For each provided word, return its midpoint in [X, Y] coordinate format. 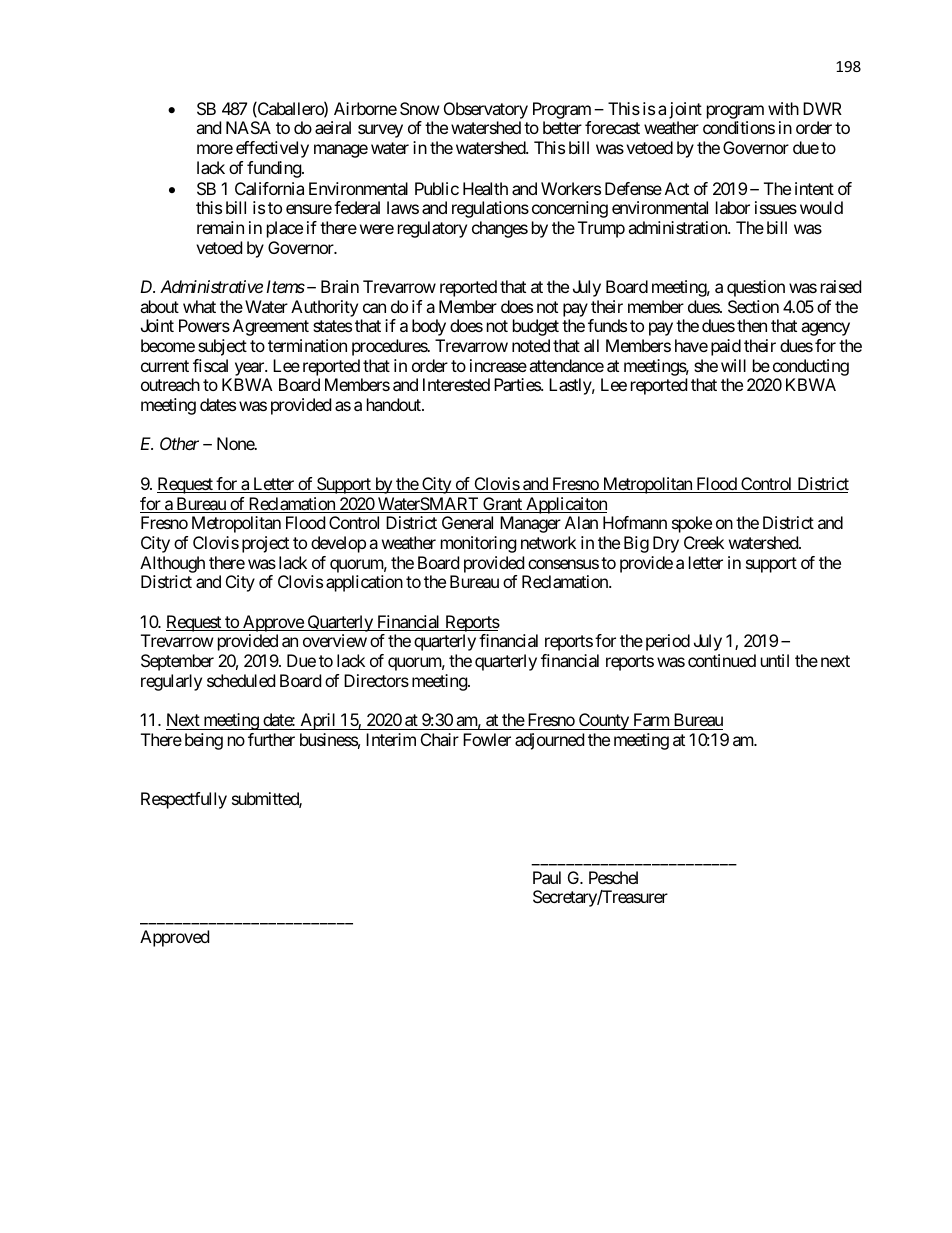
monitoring [479, 544]
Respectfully [184, 800]
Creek [704, 542]
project [265, 544]
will [733, 365]
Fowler [487, 739]
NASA [248, 127]
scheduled [241, 680]
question [756, 288]
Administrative [211, 286]
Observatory [486, 110]
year [250, 369]
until [775, 660]
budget [536, 327]
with [783, 108]
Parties [518, 384]
